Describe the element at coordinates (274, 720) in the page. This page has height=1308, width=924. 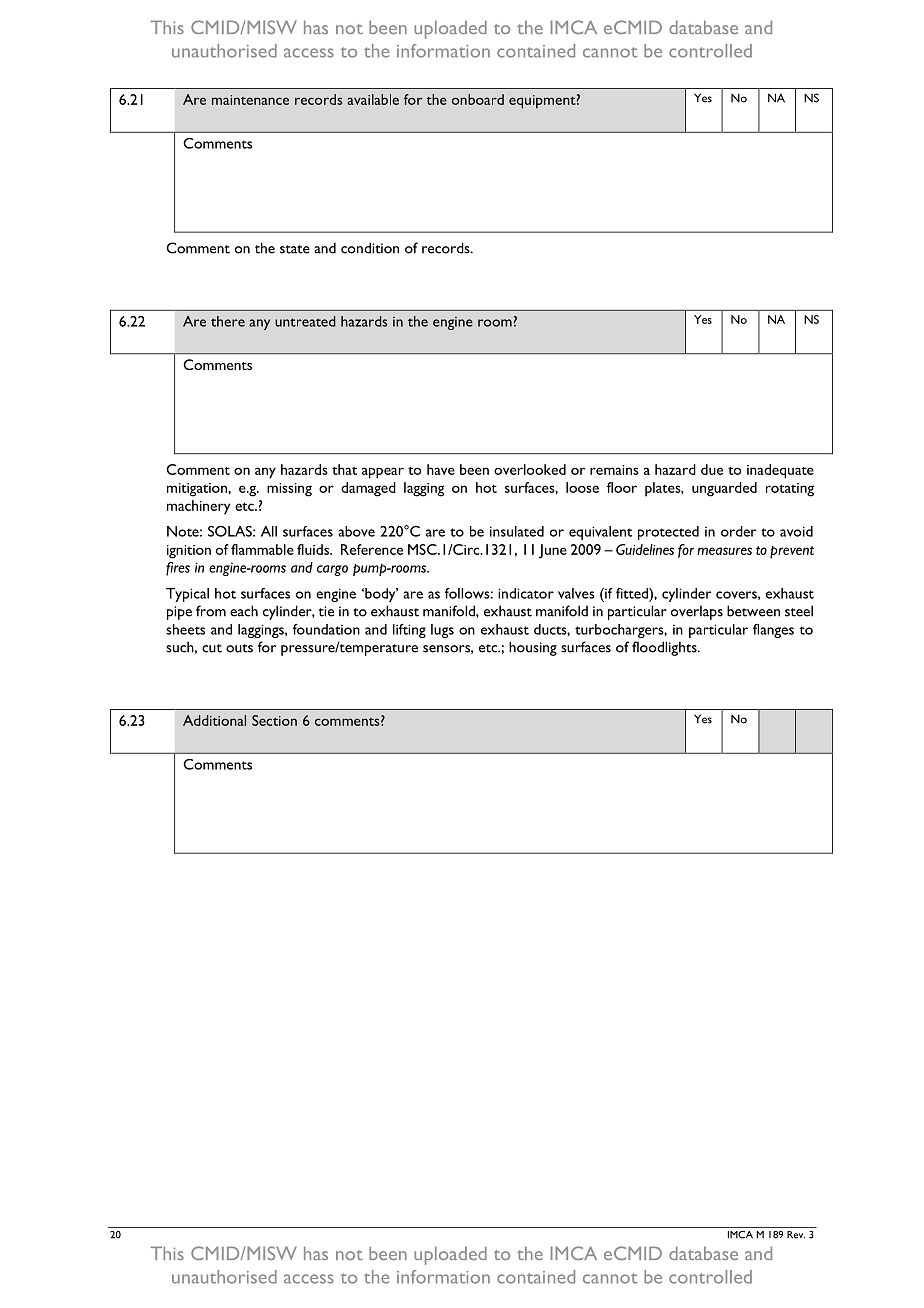
I see `Section` at that location.
